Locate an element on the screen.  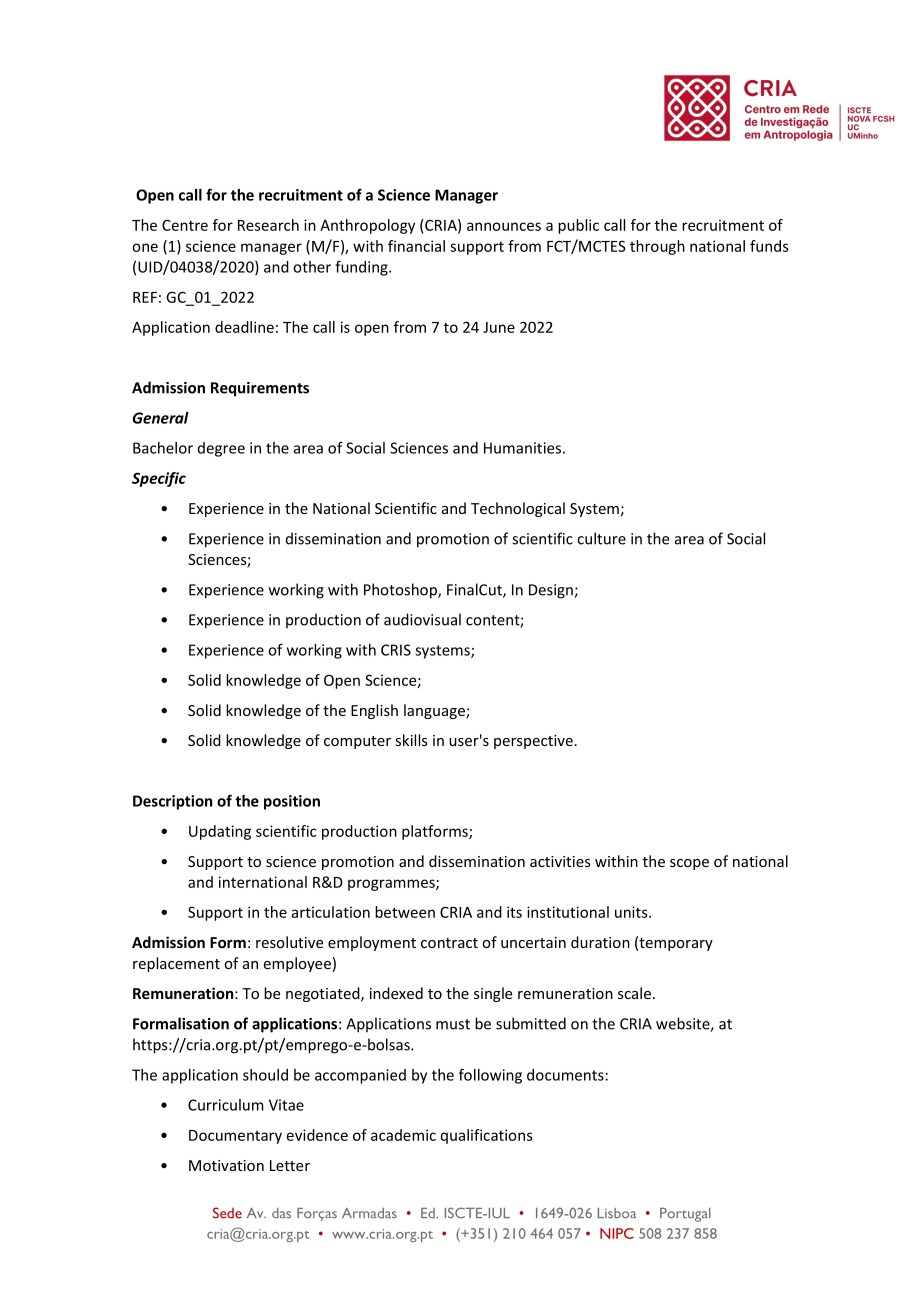
culture is located at coordinates (601, 538).
